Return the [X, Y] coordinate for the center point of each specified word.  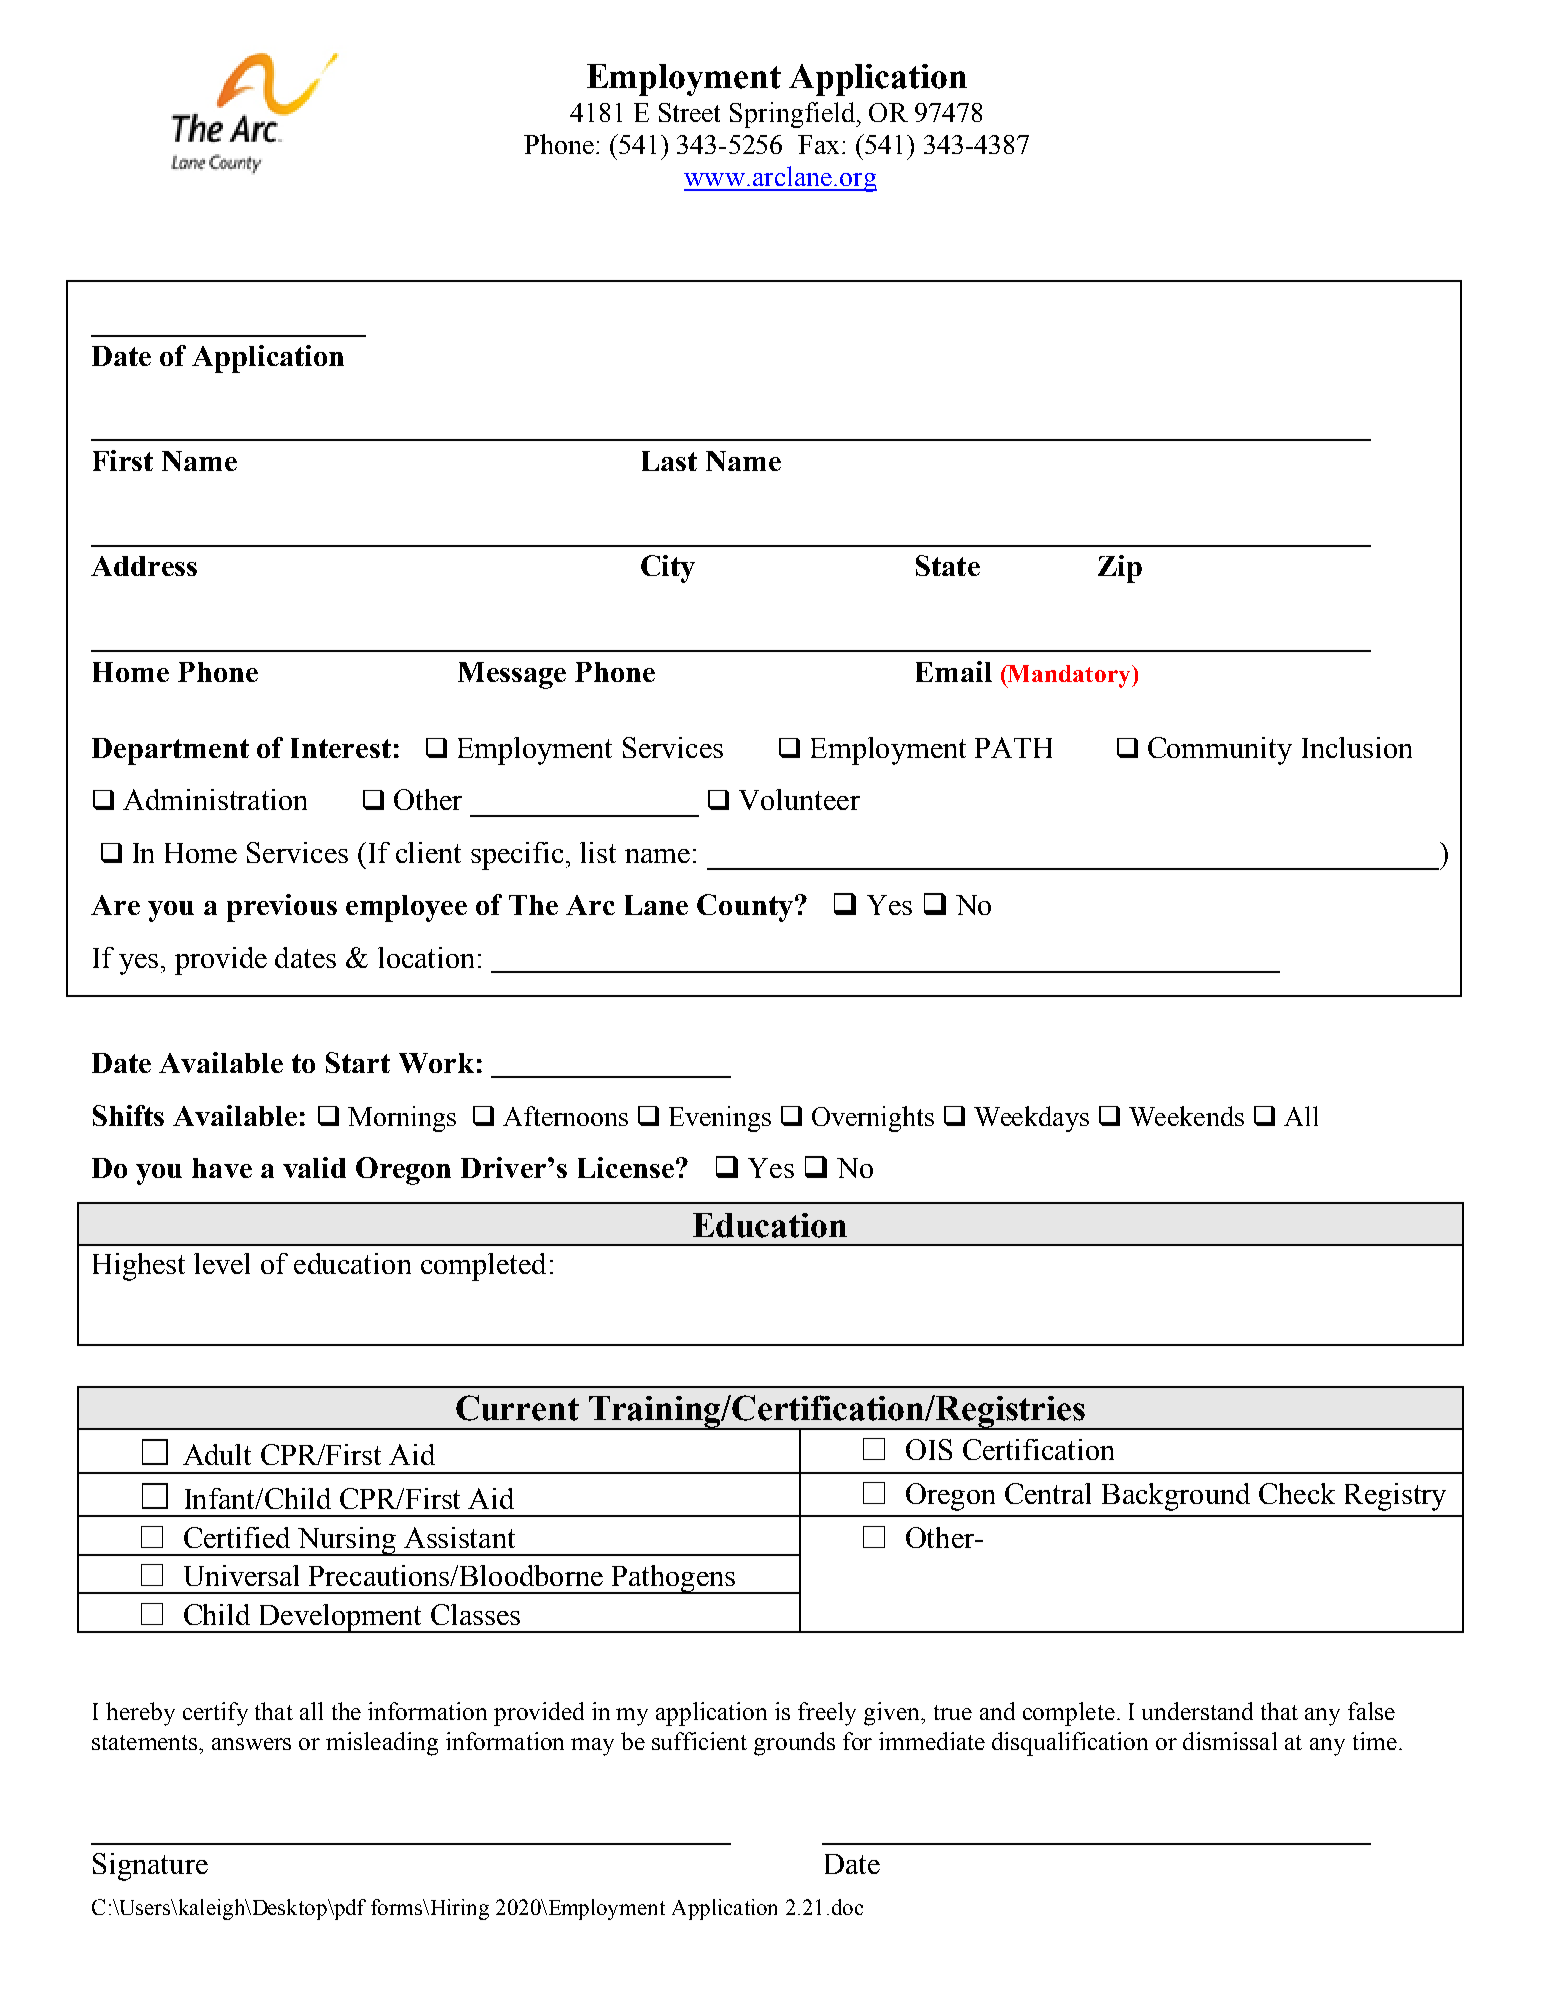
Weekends [1186, 1116]
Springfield [793, 115]
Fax [818, 144]
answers [251, 1744]
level [222, 1263]
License [626, 1167]
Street [689, 112]
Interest [341, 748]
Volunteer [799, 799]
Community [1220, 751]
